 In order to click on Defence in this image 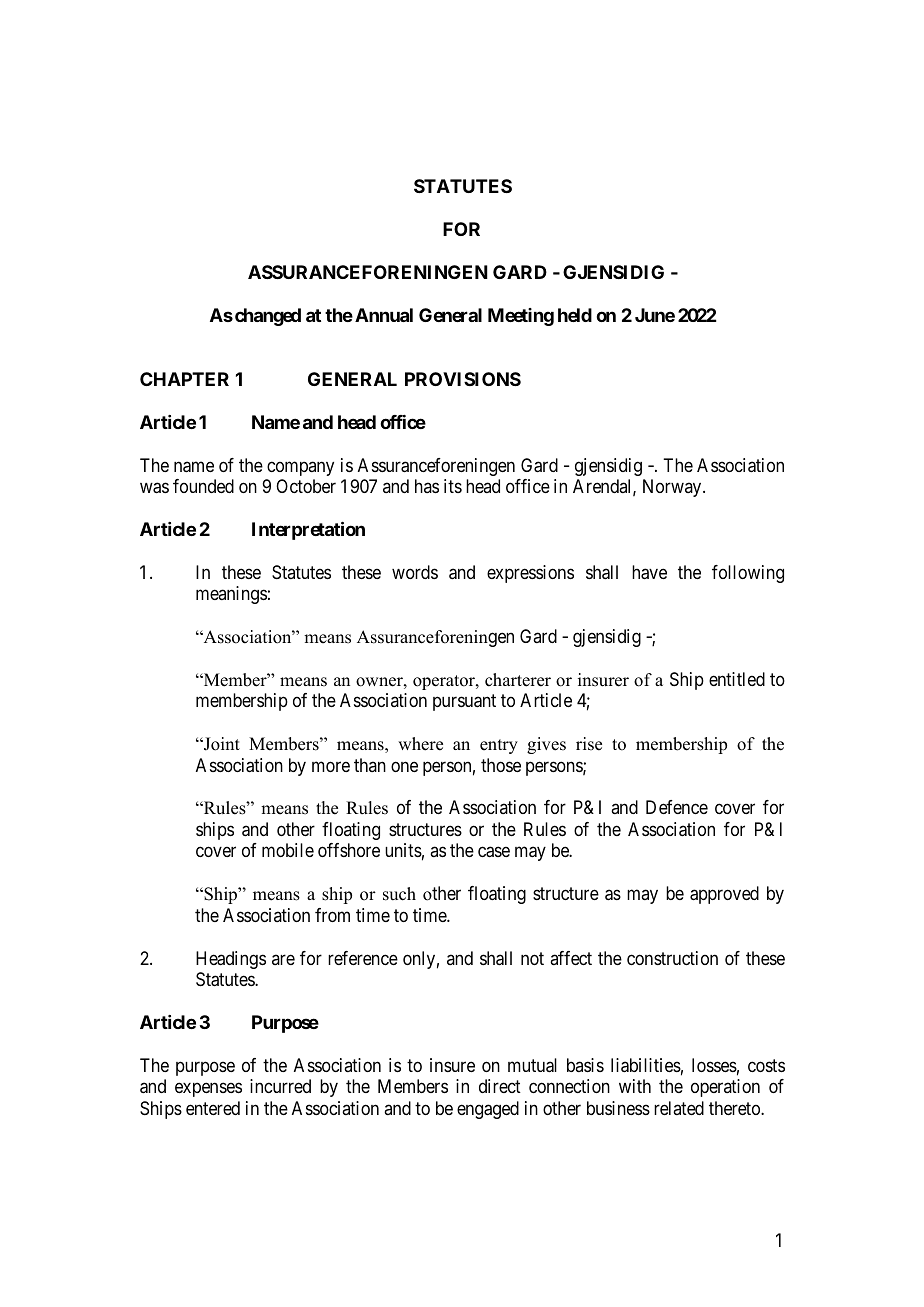, I will do `click(677, 807)`.
